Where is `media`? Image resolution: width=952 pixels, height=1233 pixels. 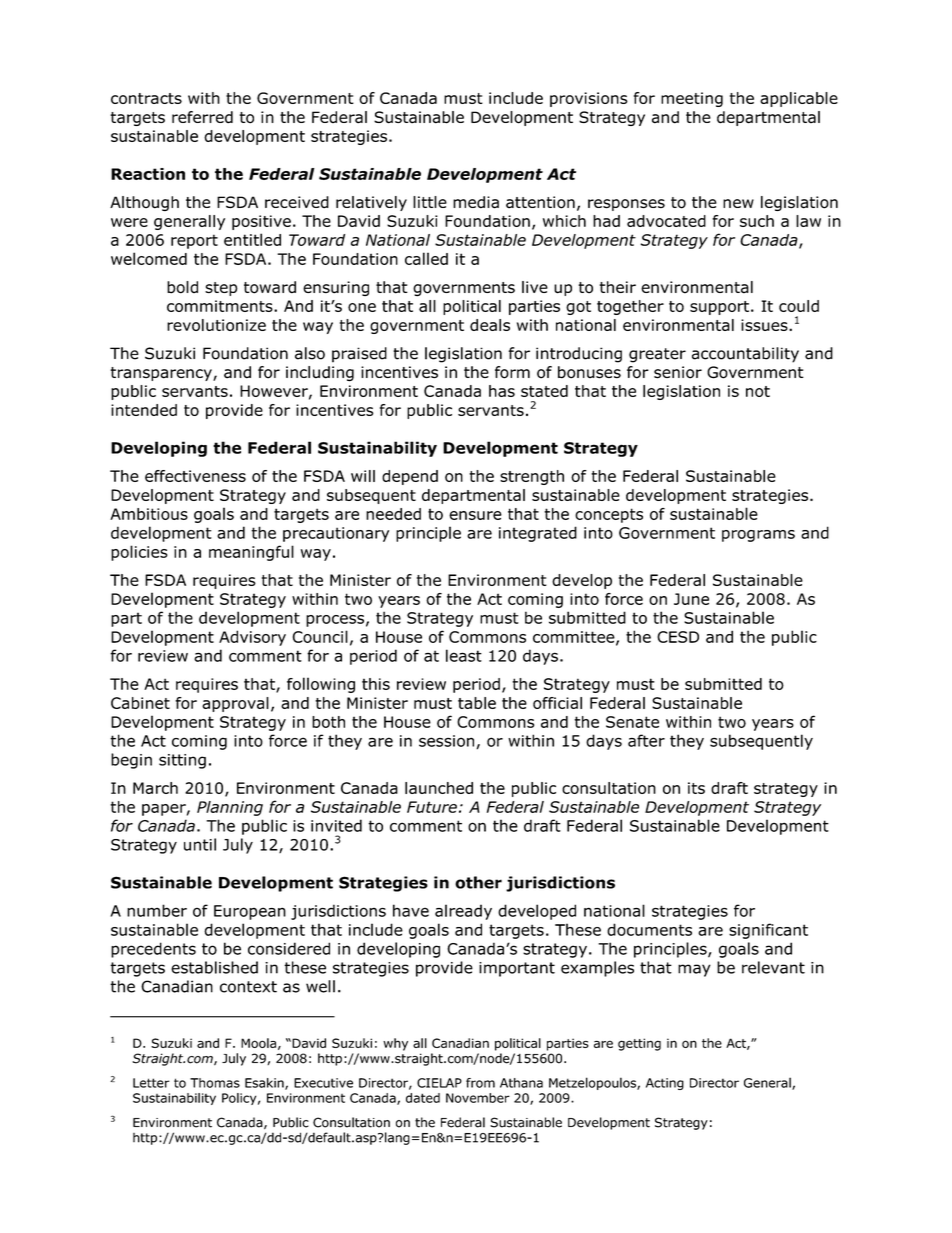
media is located at coordinates (476, 202).
